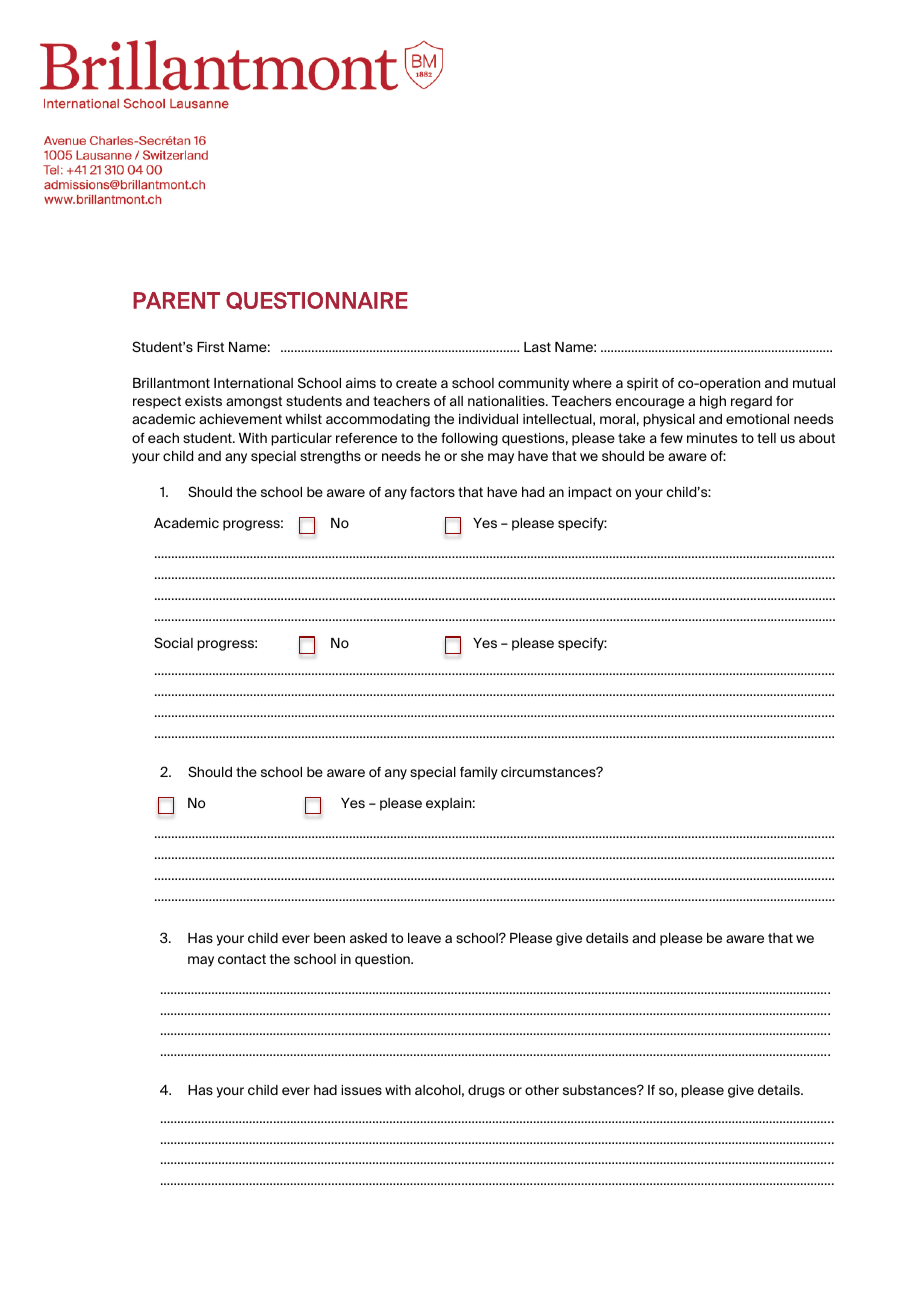 The height and width of the screenshot is (1309, 924). I want to click on leave, so click(424, 938).
